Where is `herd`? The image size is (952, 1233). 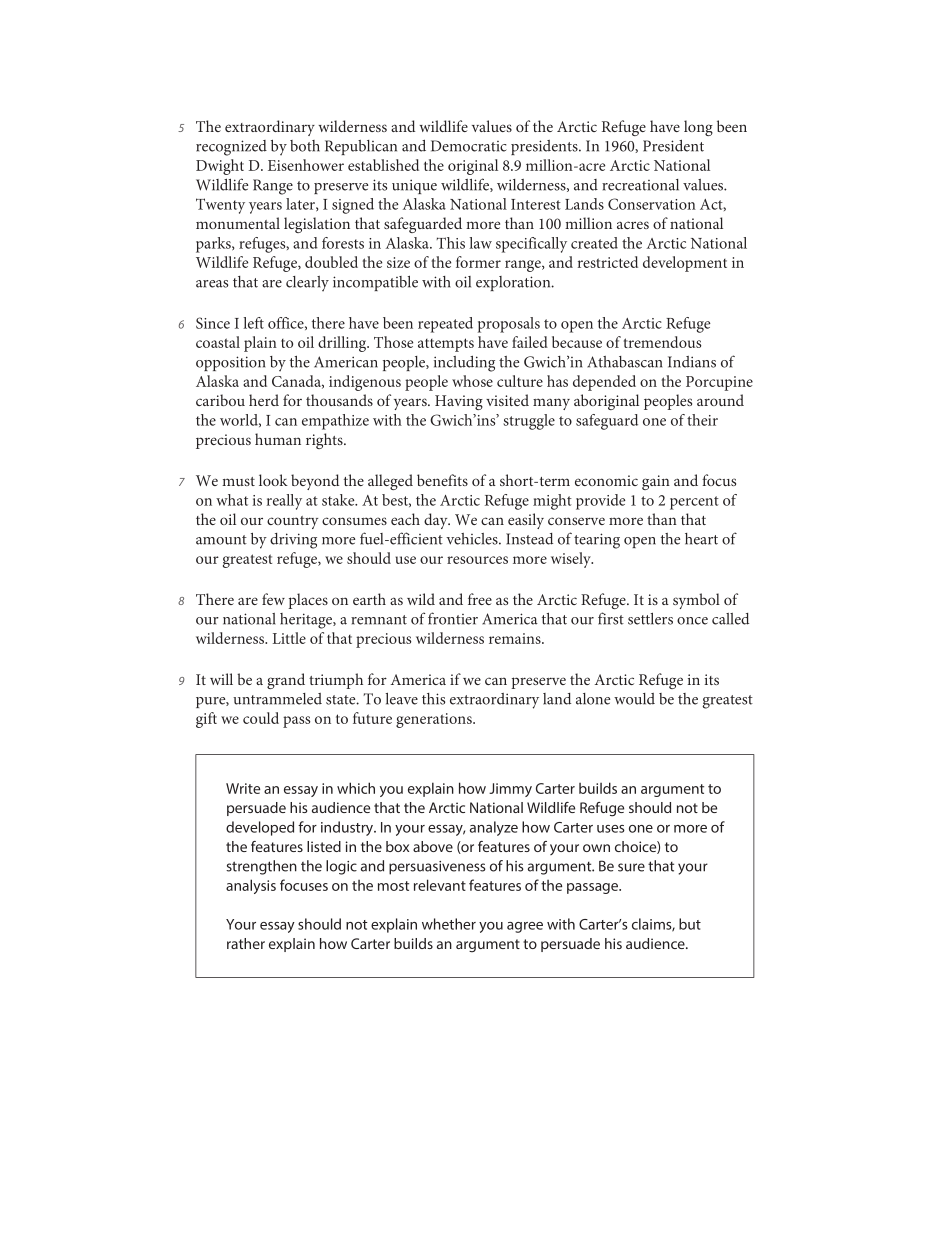
herd is located at coordinates (264, 400).
